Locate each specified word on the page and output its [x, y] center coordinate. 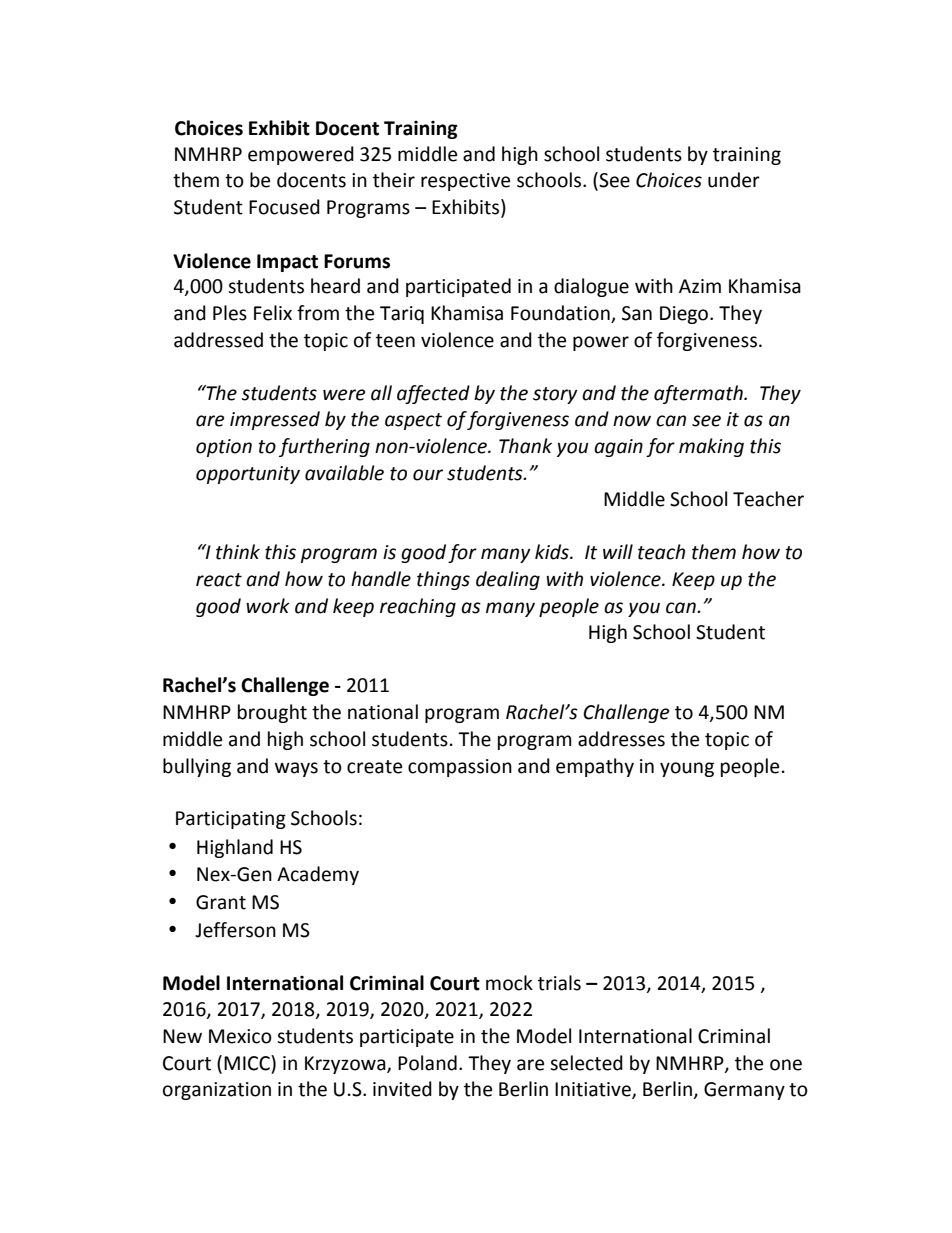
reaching [418, 607]
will [618, 551]
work [268, 606]
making [711, 447]
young [687, 769]
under [734, 180]
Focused [284, 207]
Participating [231, 820]
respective [465, 182]
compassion [460, 768]
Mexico [240, 1036]
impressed [275, 420]
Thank [525, 446]
